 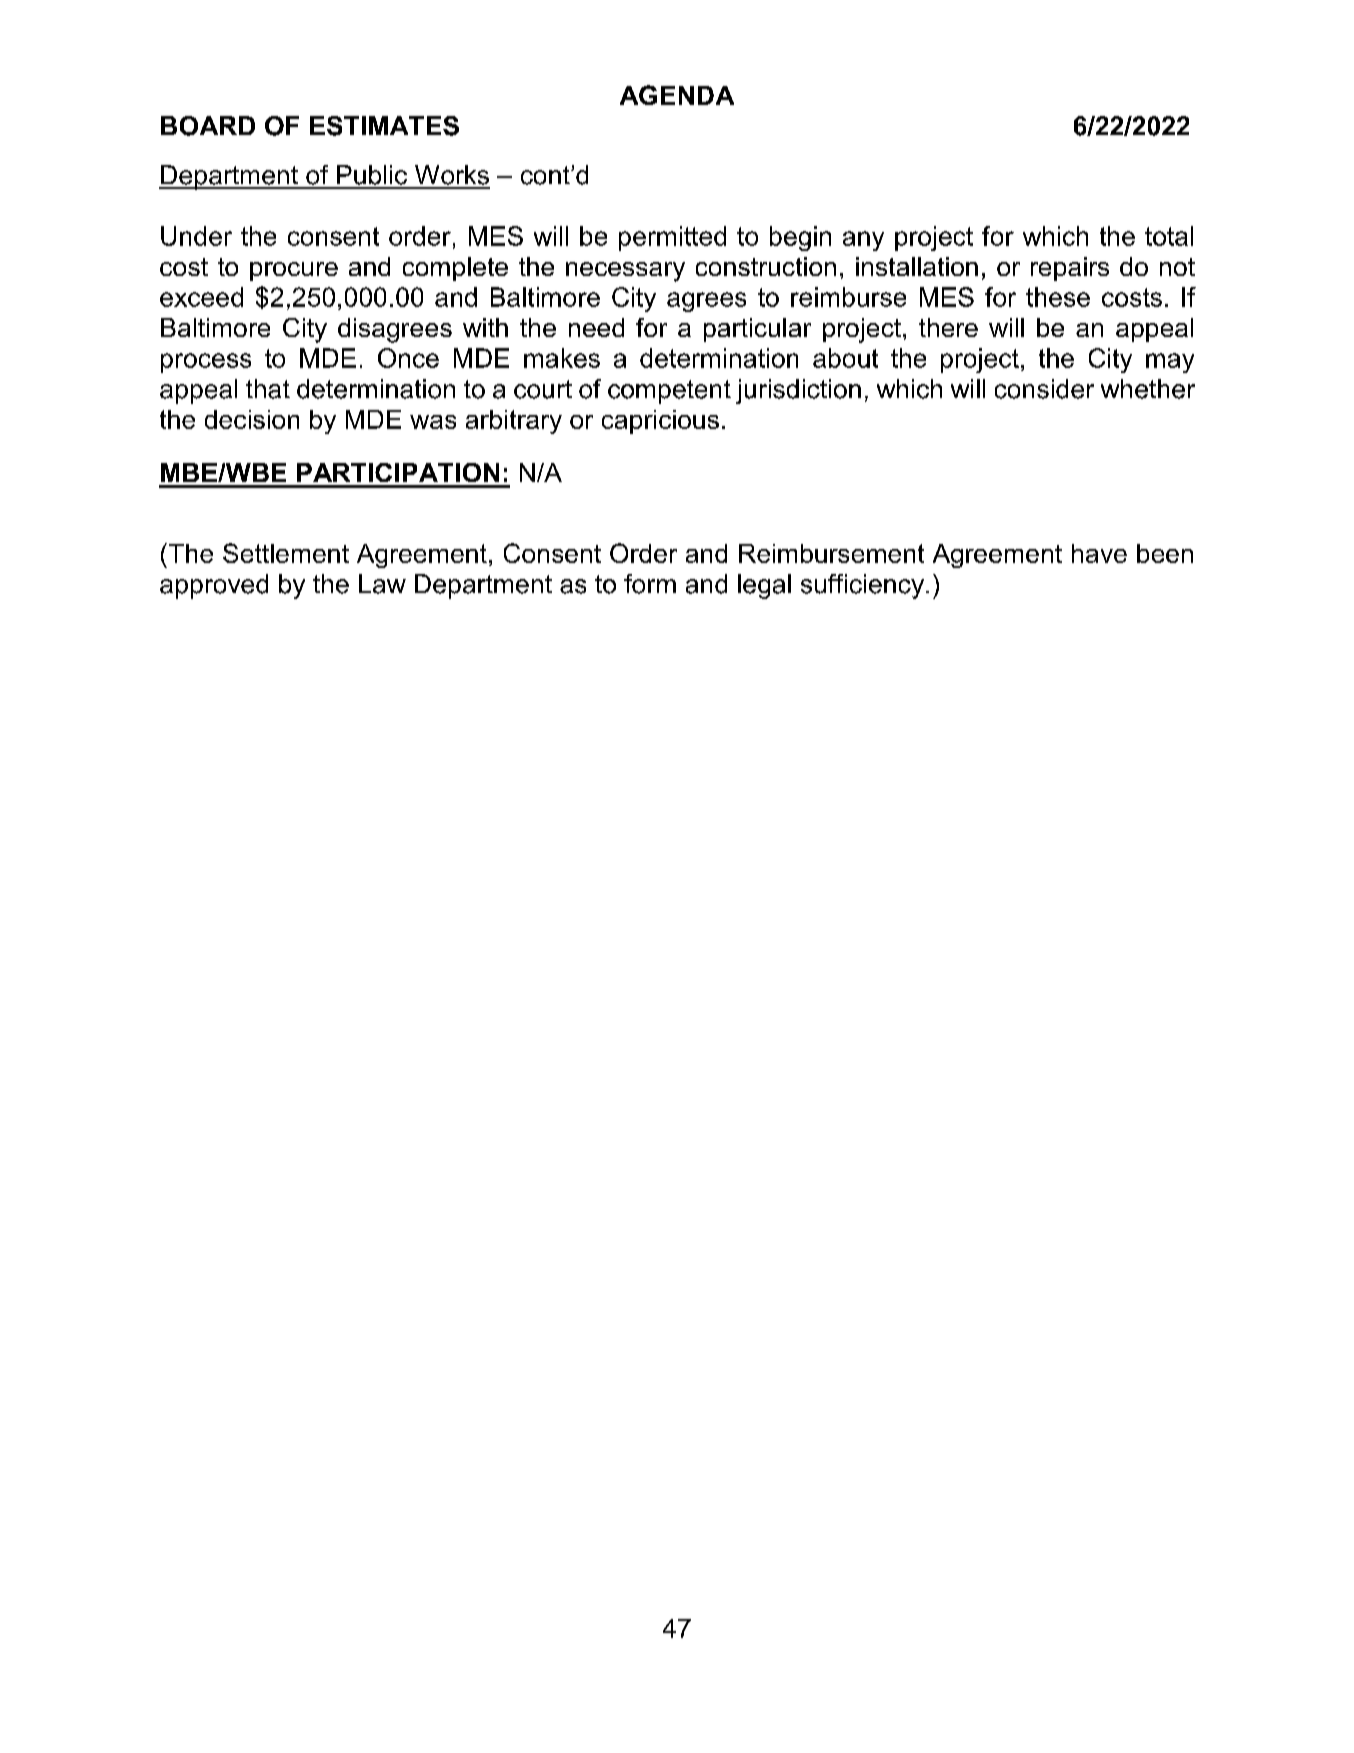 I want to click on repairs, so click(x=1070, y=269).
